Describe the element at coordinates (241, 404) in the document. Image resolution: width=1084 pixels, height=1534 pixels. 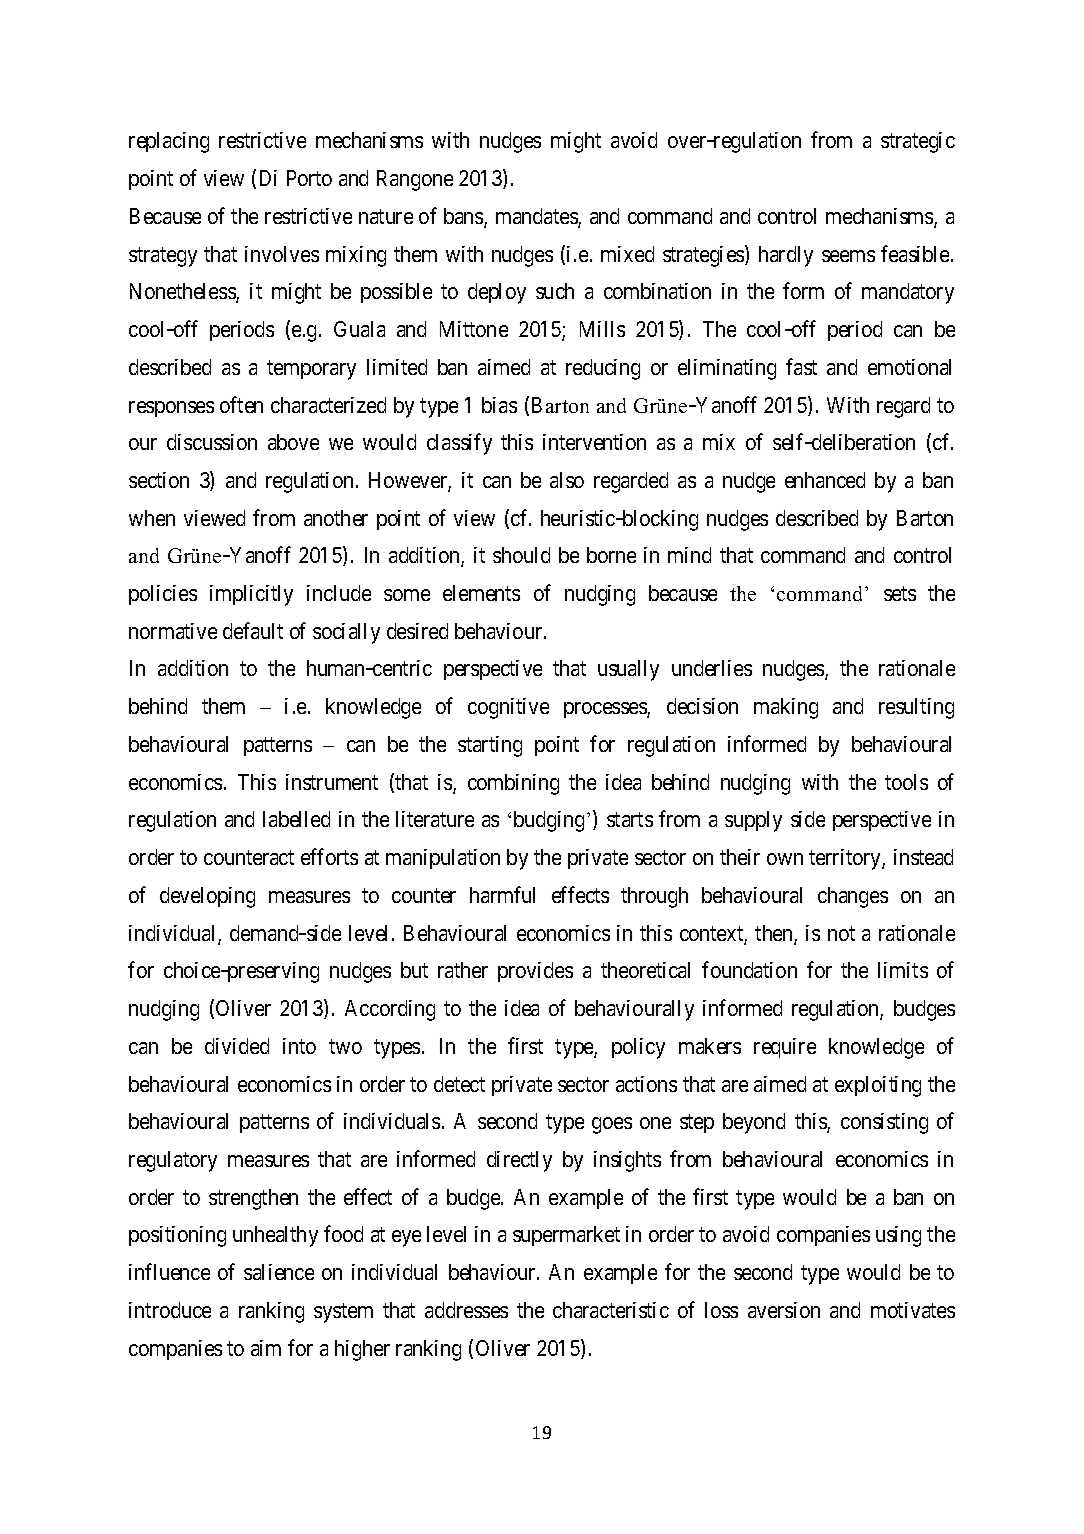
I see `often` at that location.
